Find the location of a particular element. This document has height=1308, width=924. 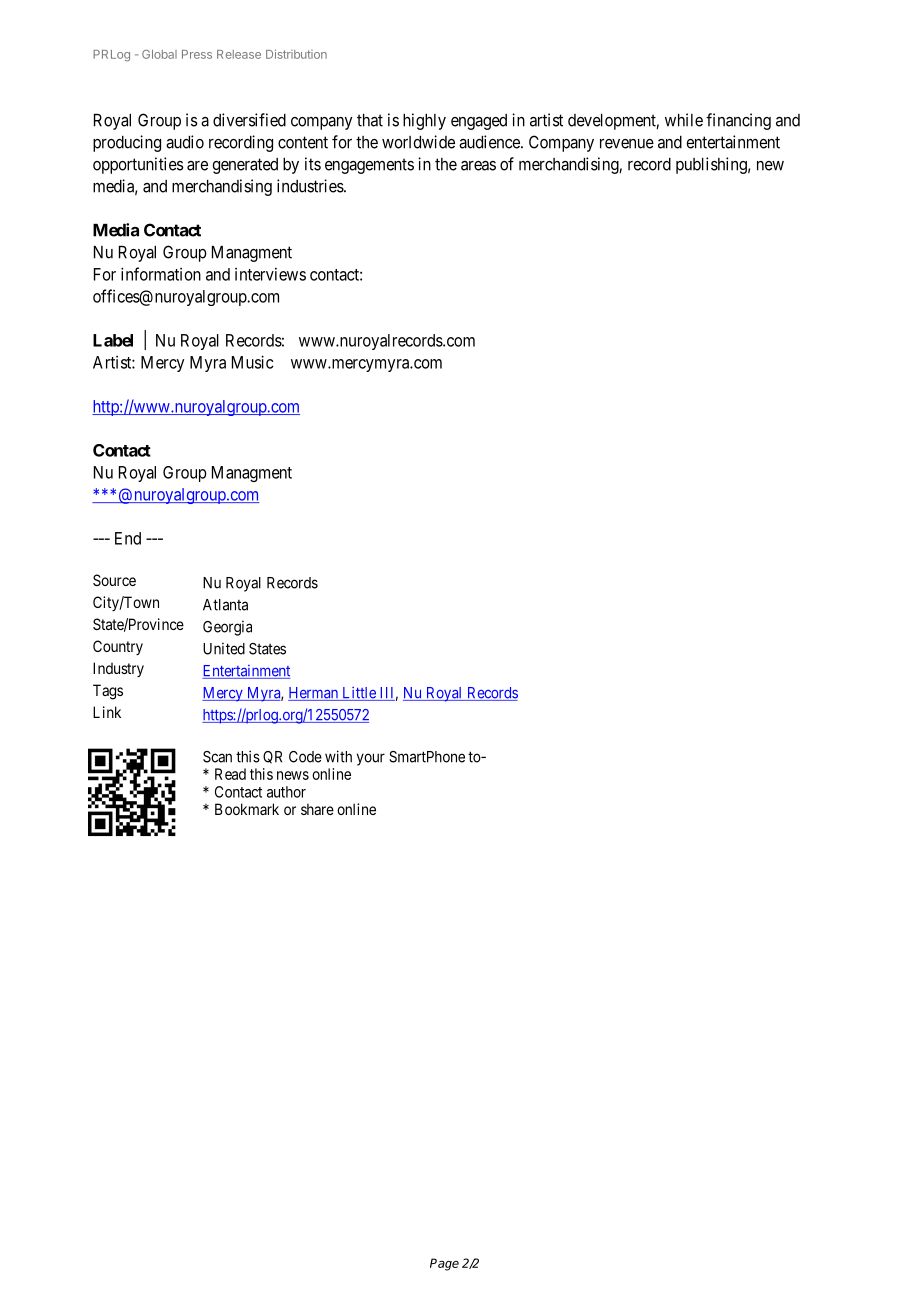

while is located at coordinates (684, 120).
